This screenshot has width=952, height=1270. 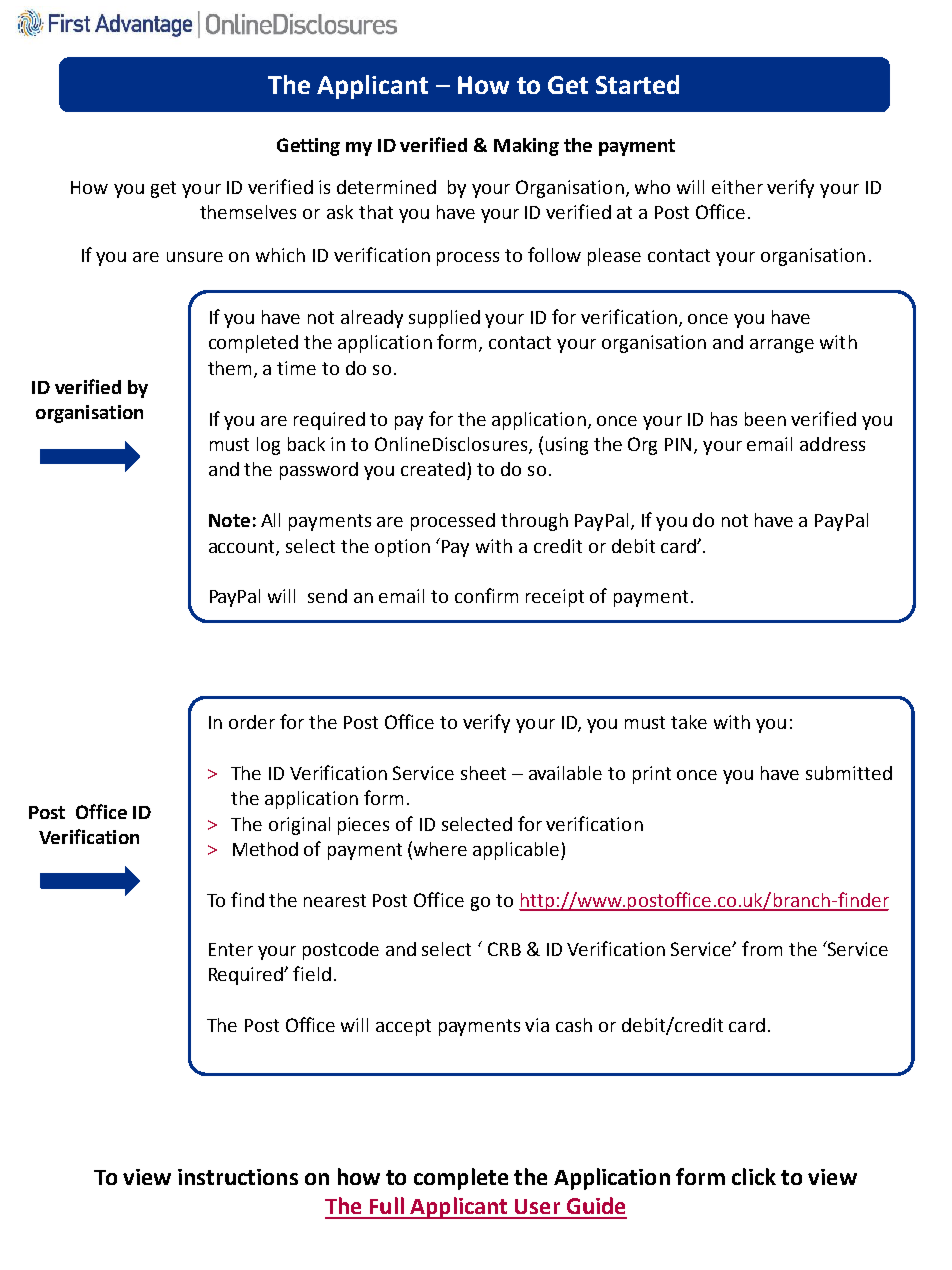 I want to click on instructions, so click(x=238, y=1177).
